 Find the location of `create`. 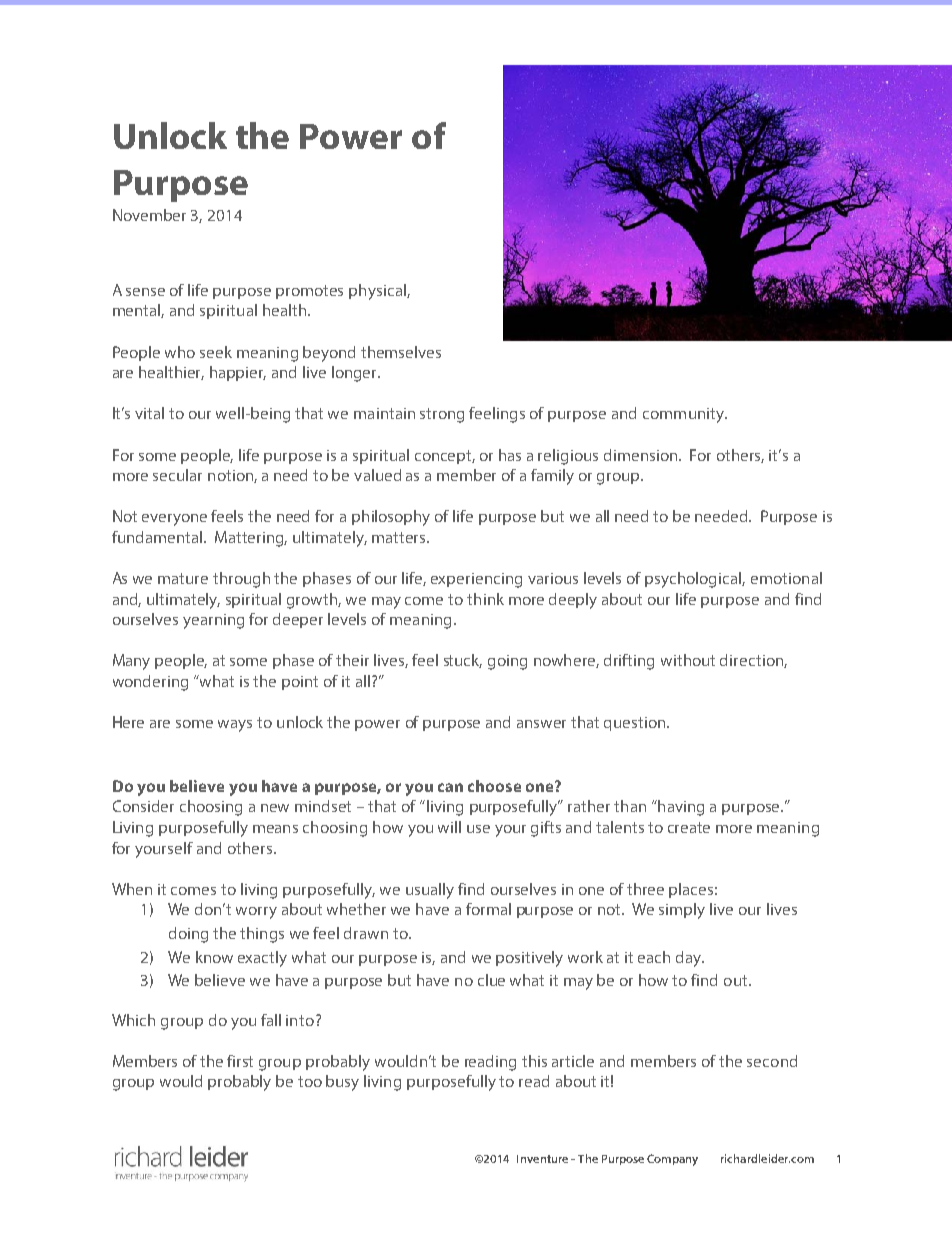

create is located at coordinates (689, 827).
